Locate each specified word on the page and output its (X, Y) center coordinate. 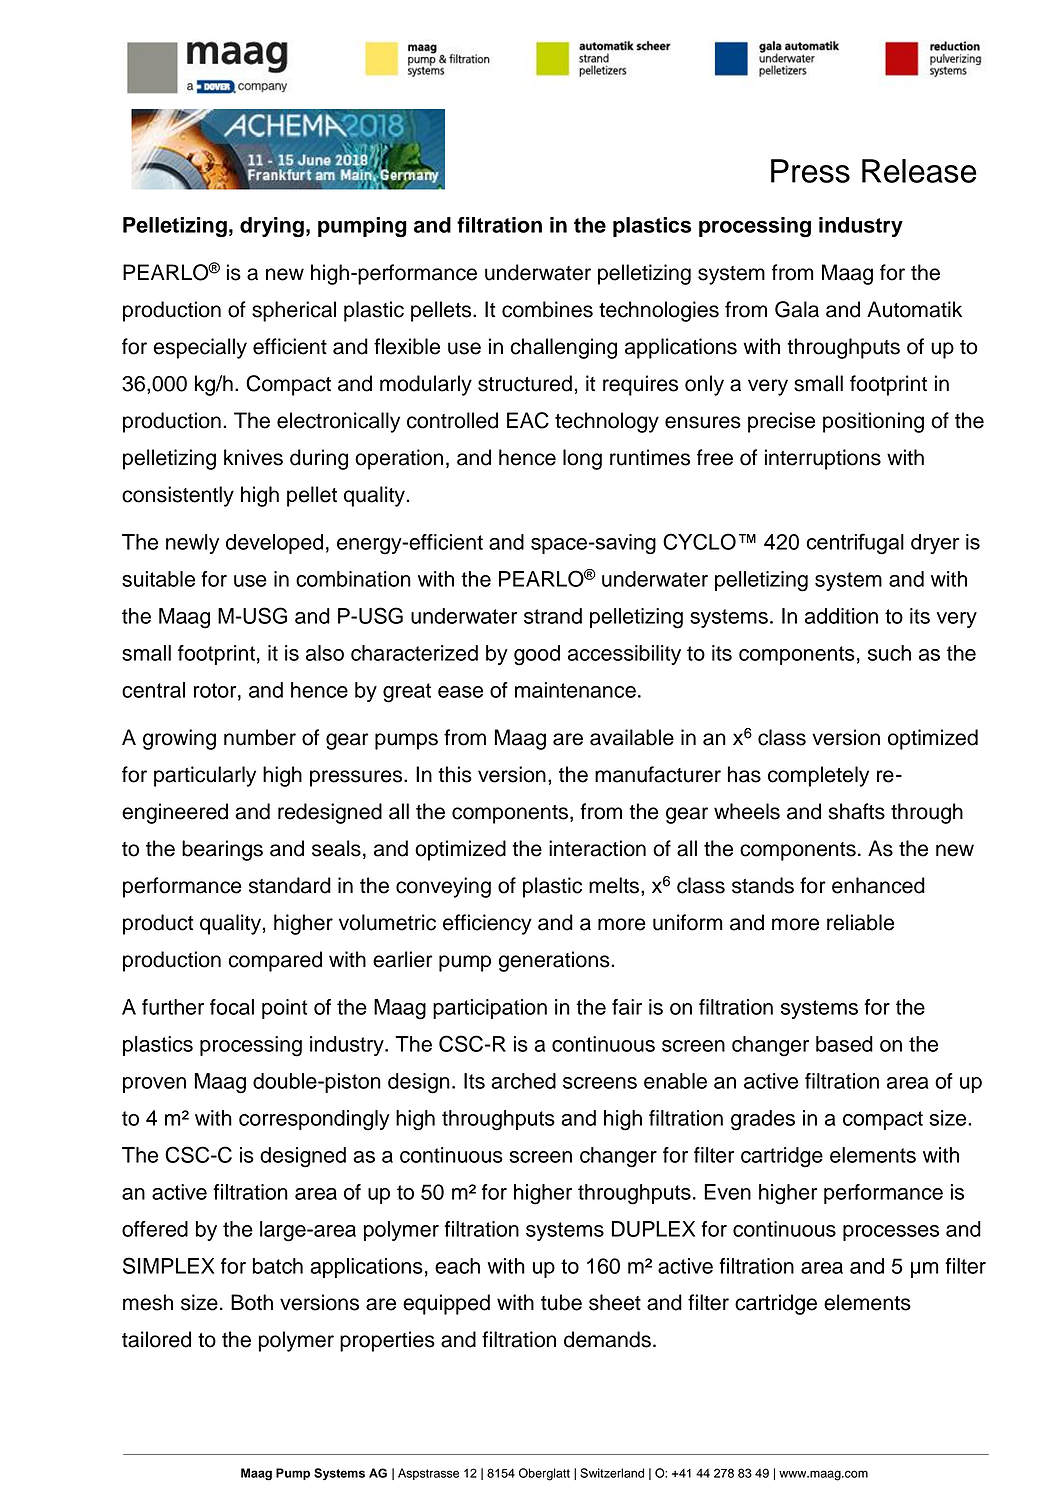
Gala (797, 309)
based (844, 1044)
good (537, 655)
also (325, 653)
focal (232, 1007)
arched (523, 1081)
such (889, 653)
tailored (156, 1339)
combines (547, 309)
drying (272, 227)
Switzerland (612, 1473)
